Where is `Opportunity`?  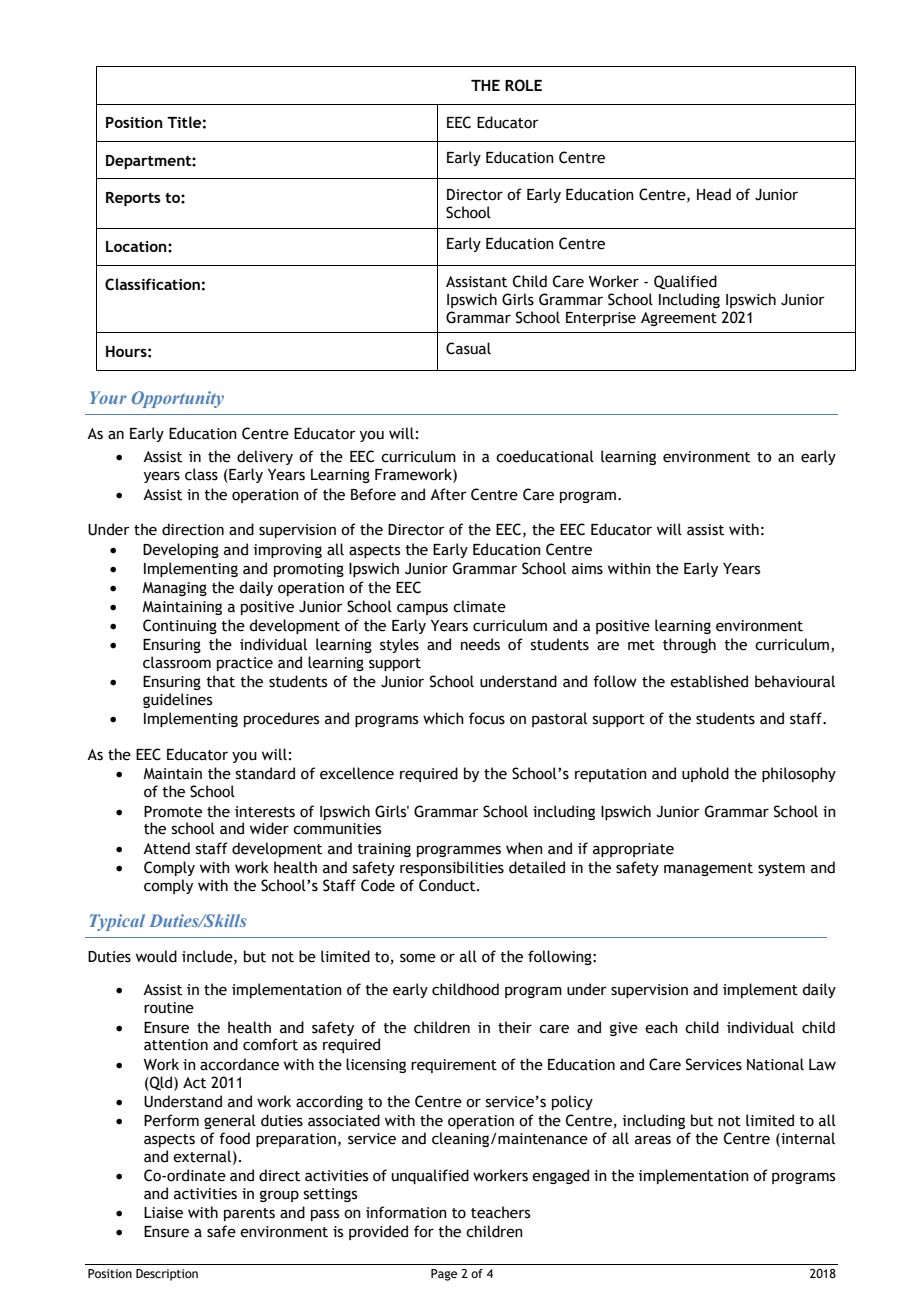
Opportunity is located at coordinates (178, 399).
